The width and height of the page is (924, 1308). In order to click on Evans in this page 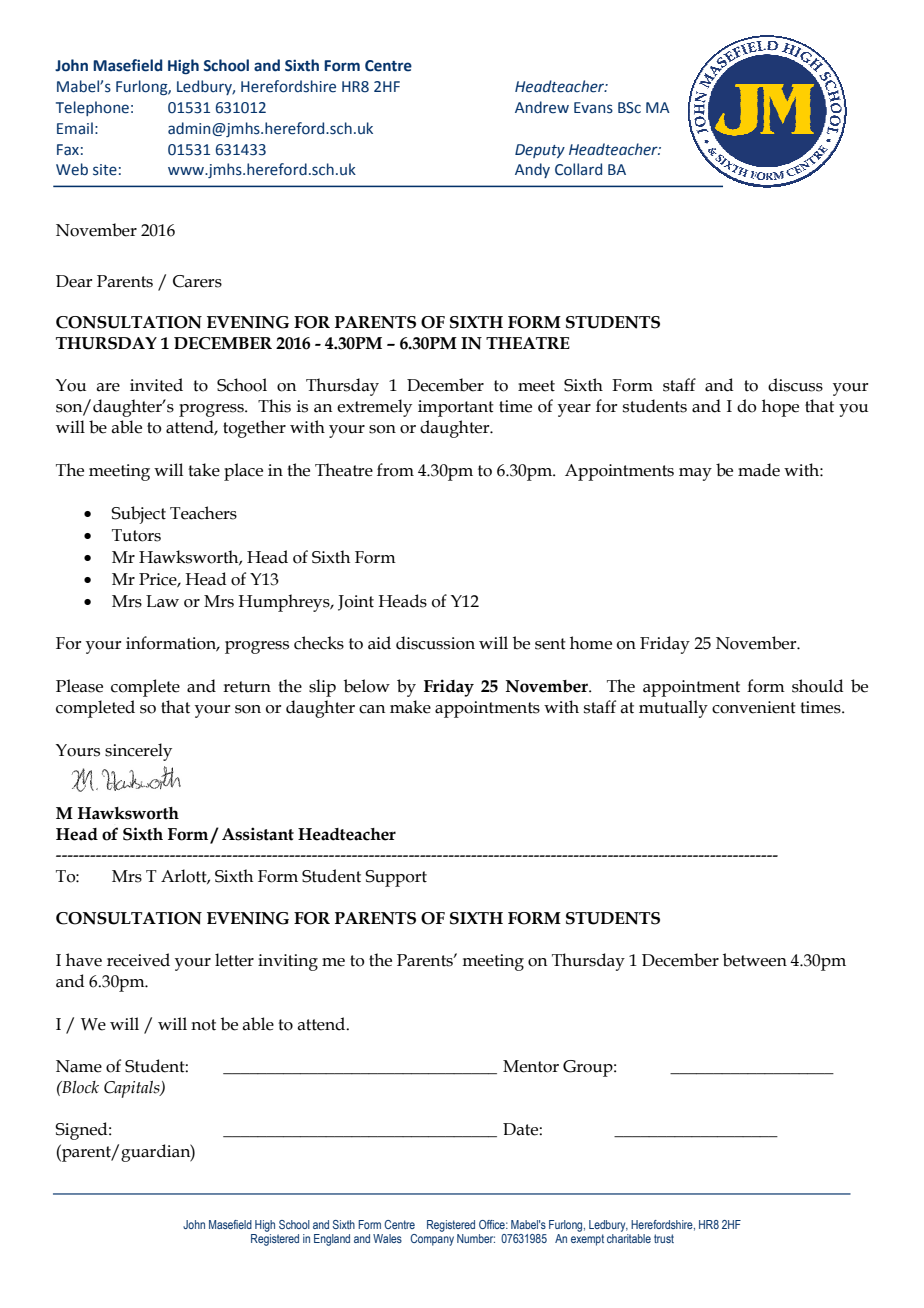, I will do `click(593, 108)`.
